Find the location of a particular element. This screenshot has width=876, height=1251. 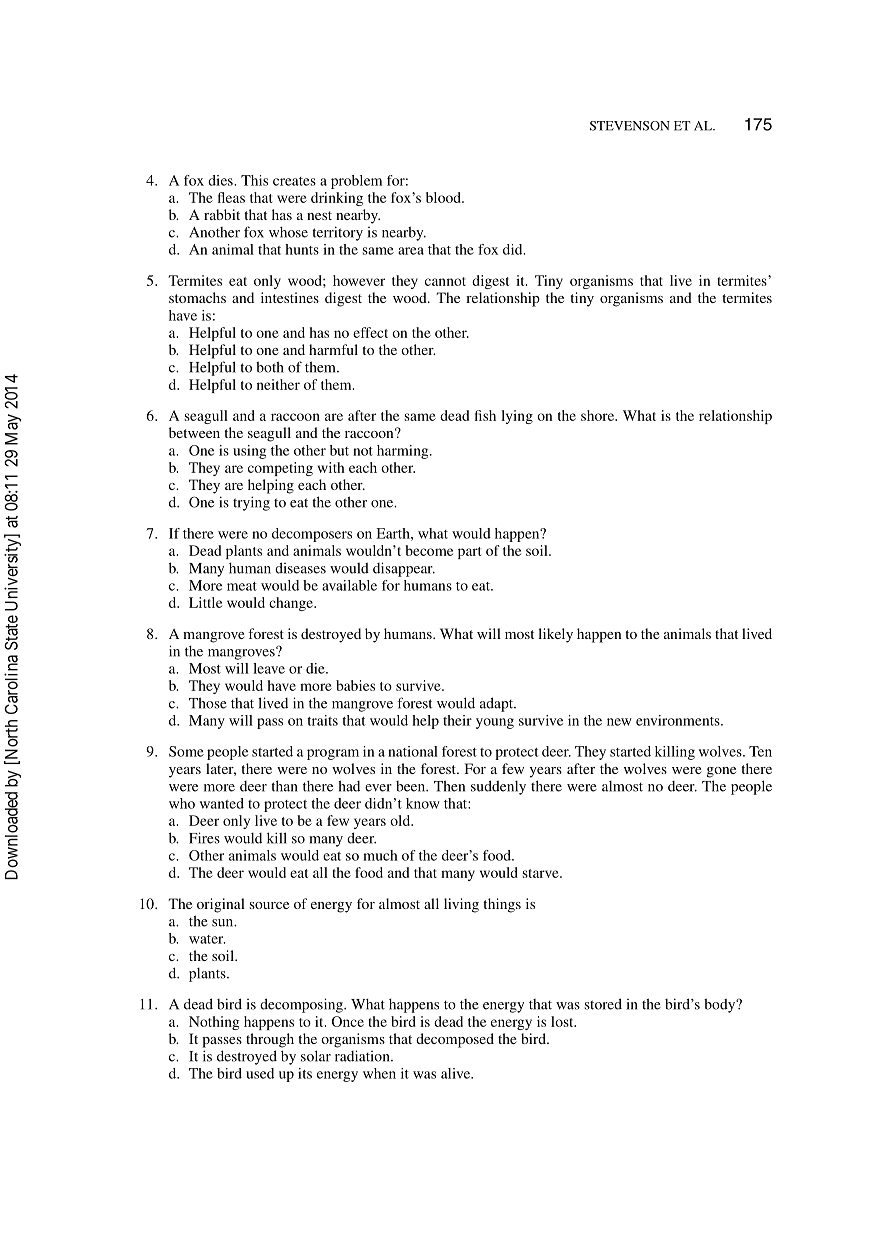

leave is located at coordinates (269, 668).
